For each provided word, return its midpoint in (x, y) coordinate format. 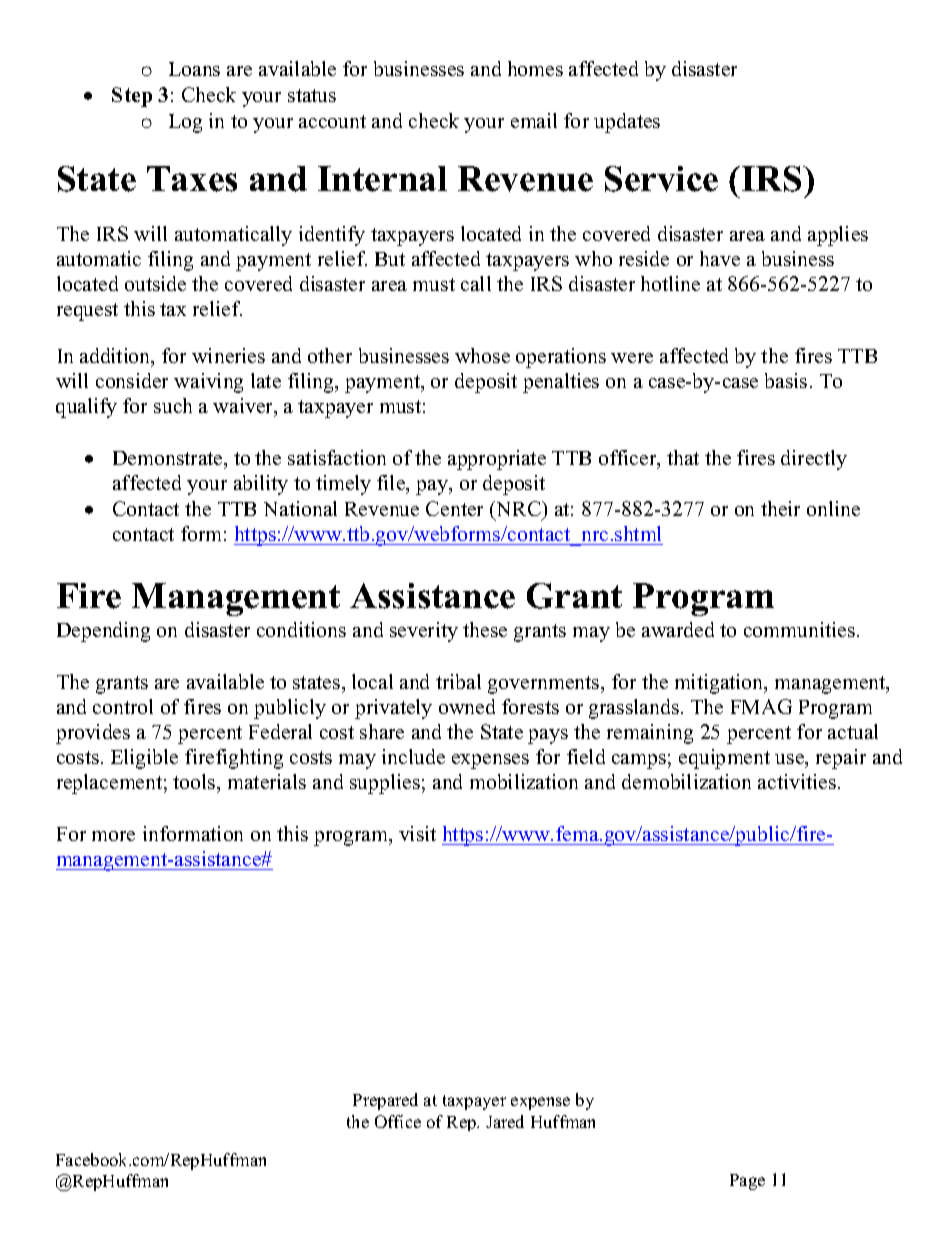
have (720, 258)
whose (482, 355)
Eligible (144, 759)
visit (417, 833)
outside (155, 283)
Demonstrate (169, 458)
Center (454, 508)
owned (467, 706)
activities (797, 781)
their (780, 508)
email (534, 120)
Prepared (385, 1101)
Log (185, 123)
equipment (724, 759)
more (113, 836)
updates (627, 123)
